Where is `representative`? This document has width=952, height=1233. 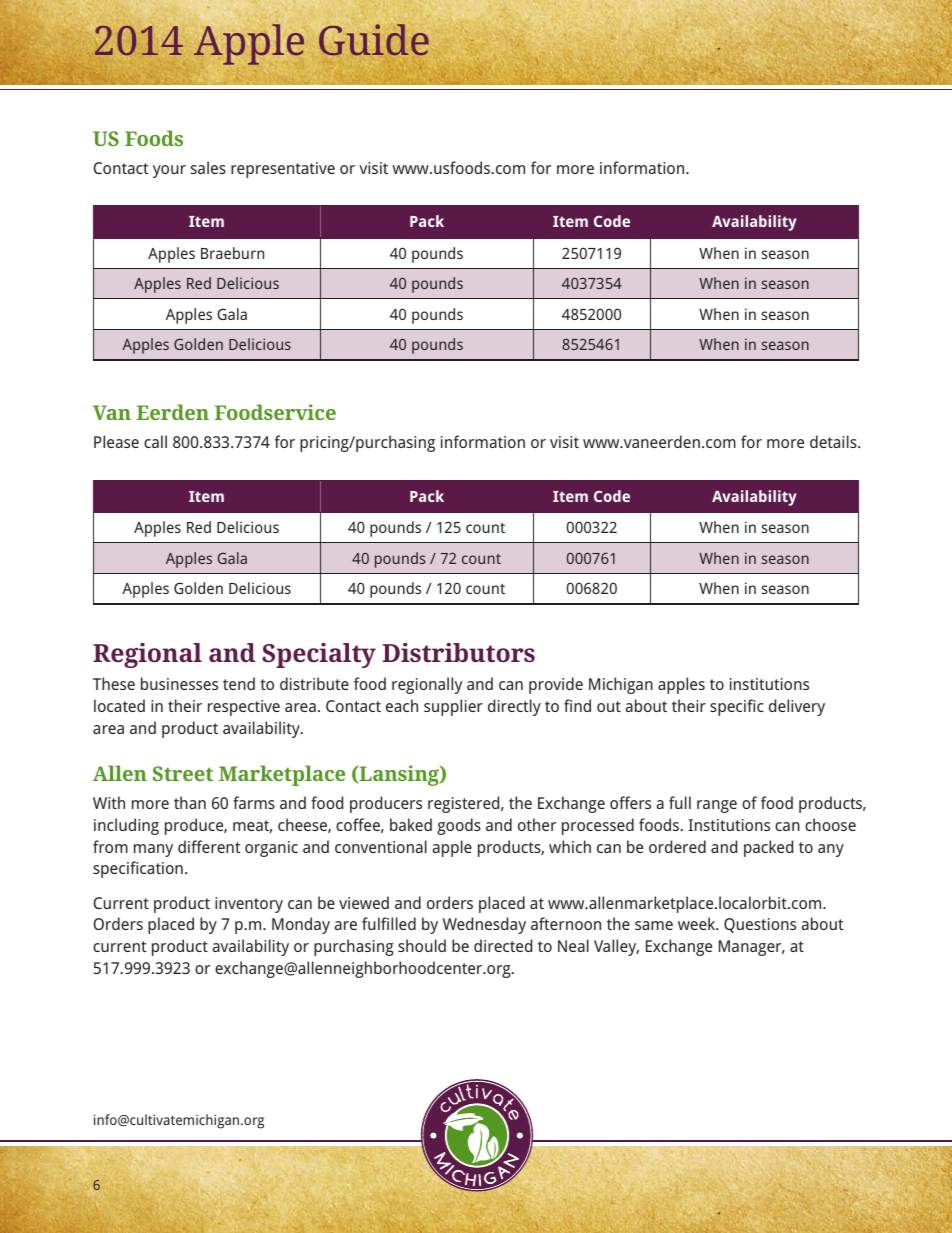 representative is located at coordinates (283, 170).
